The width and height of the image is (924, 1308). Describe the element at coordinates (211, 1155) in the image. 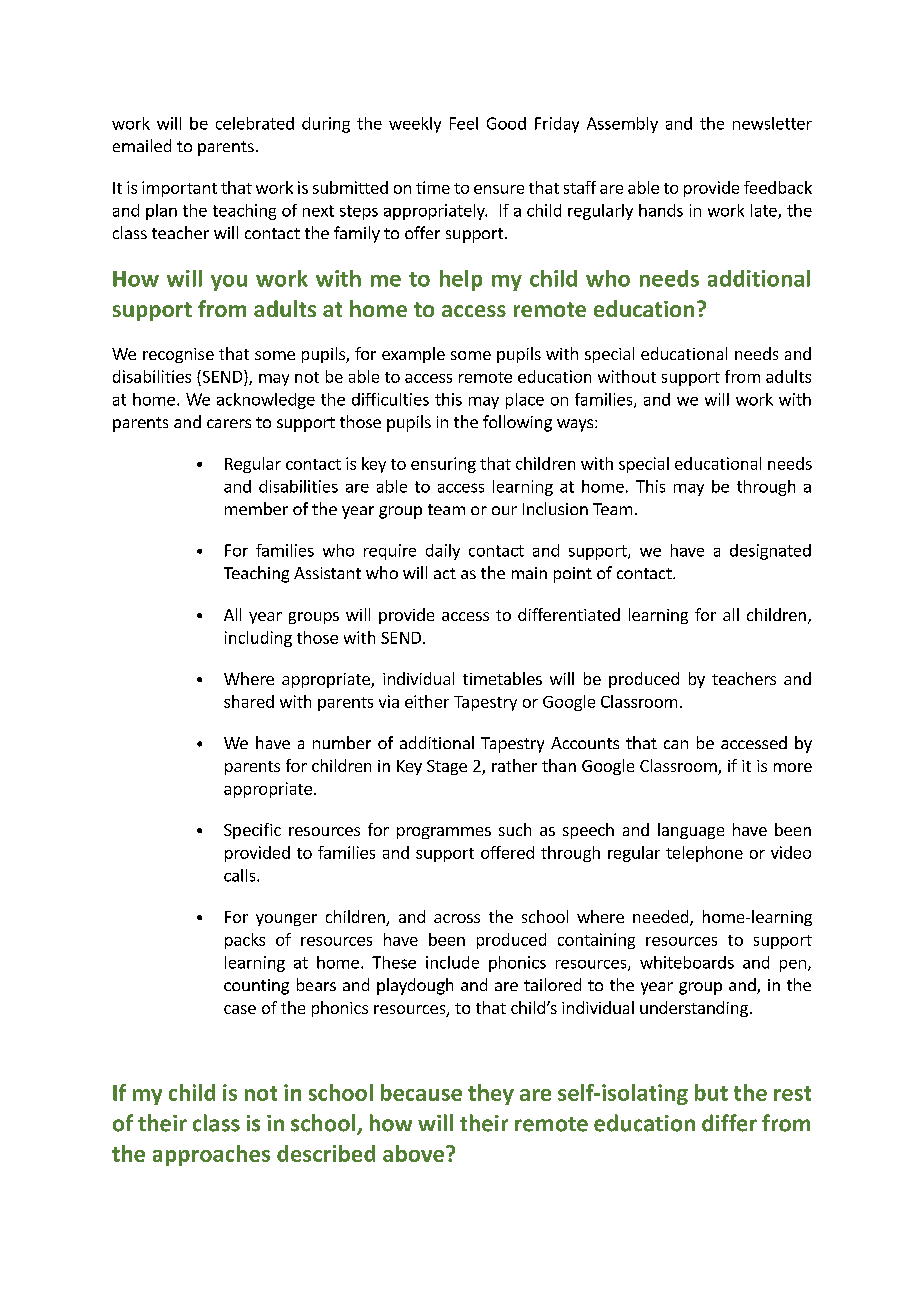

I see `approaches` at that location.
